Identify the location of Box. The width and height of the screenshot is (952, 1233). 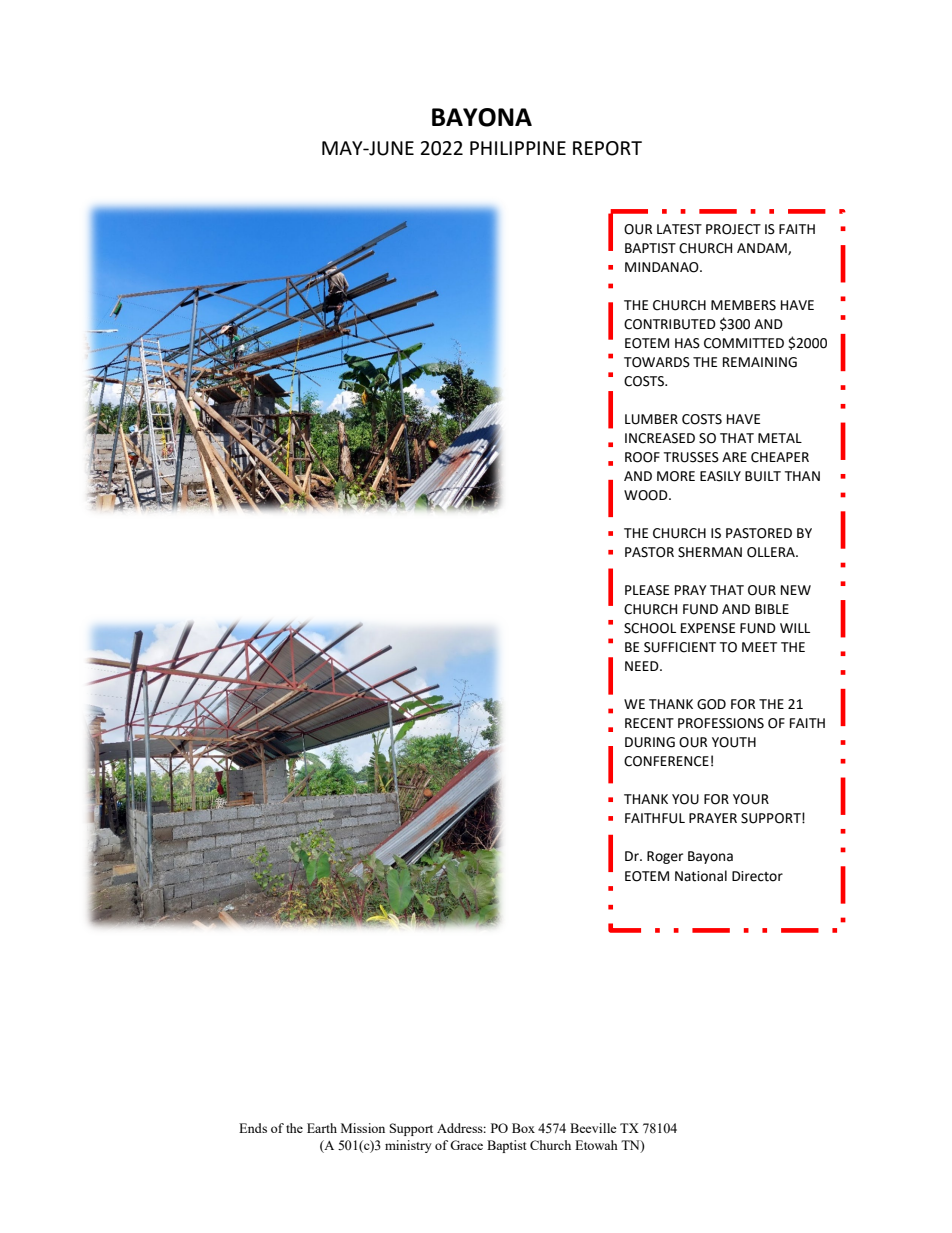
(523, 1128).
